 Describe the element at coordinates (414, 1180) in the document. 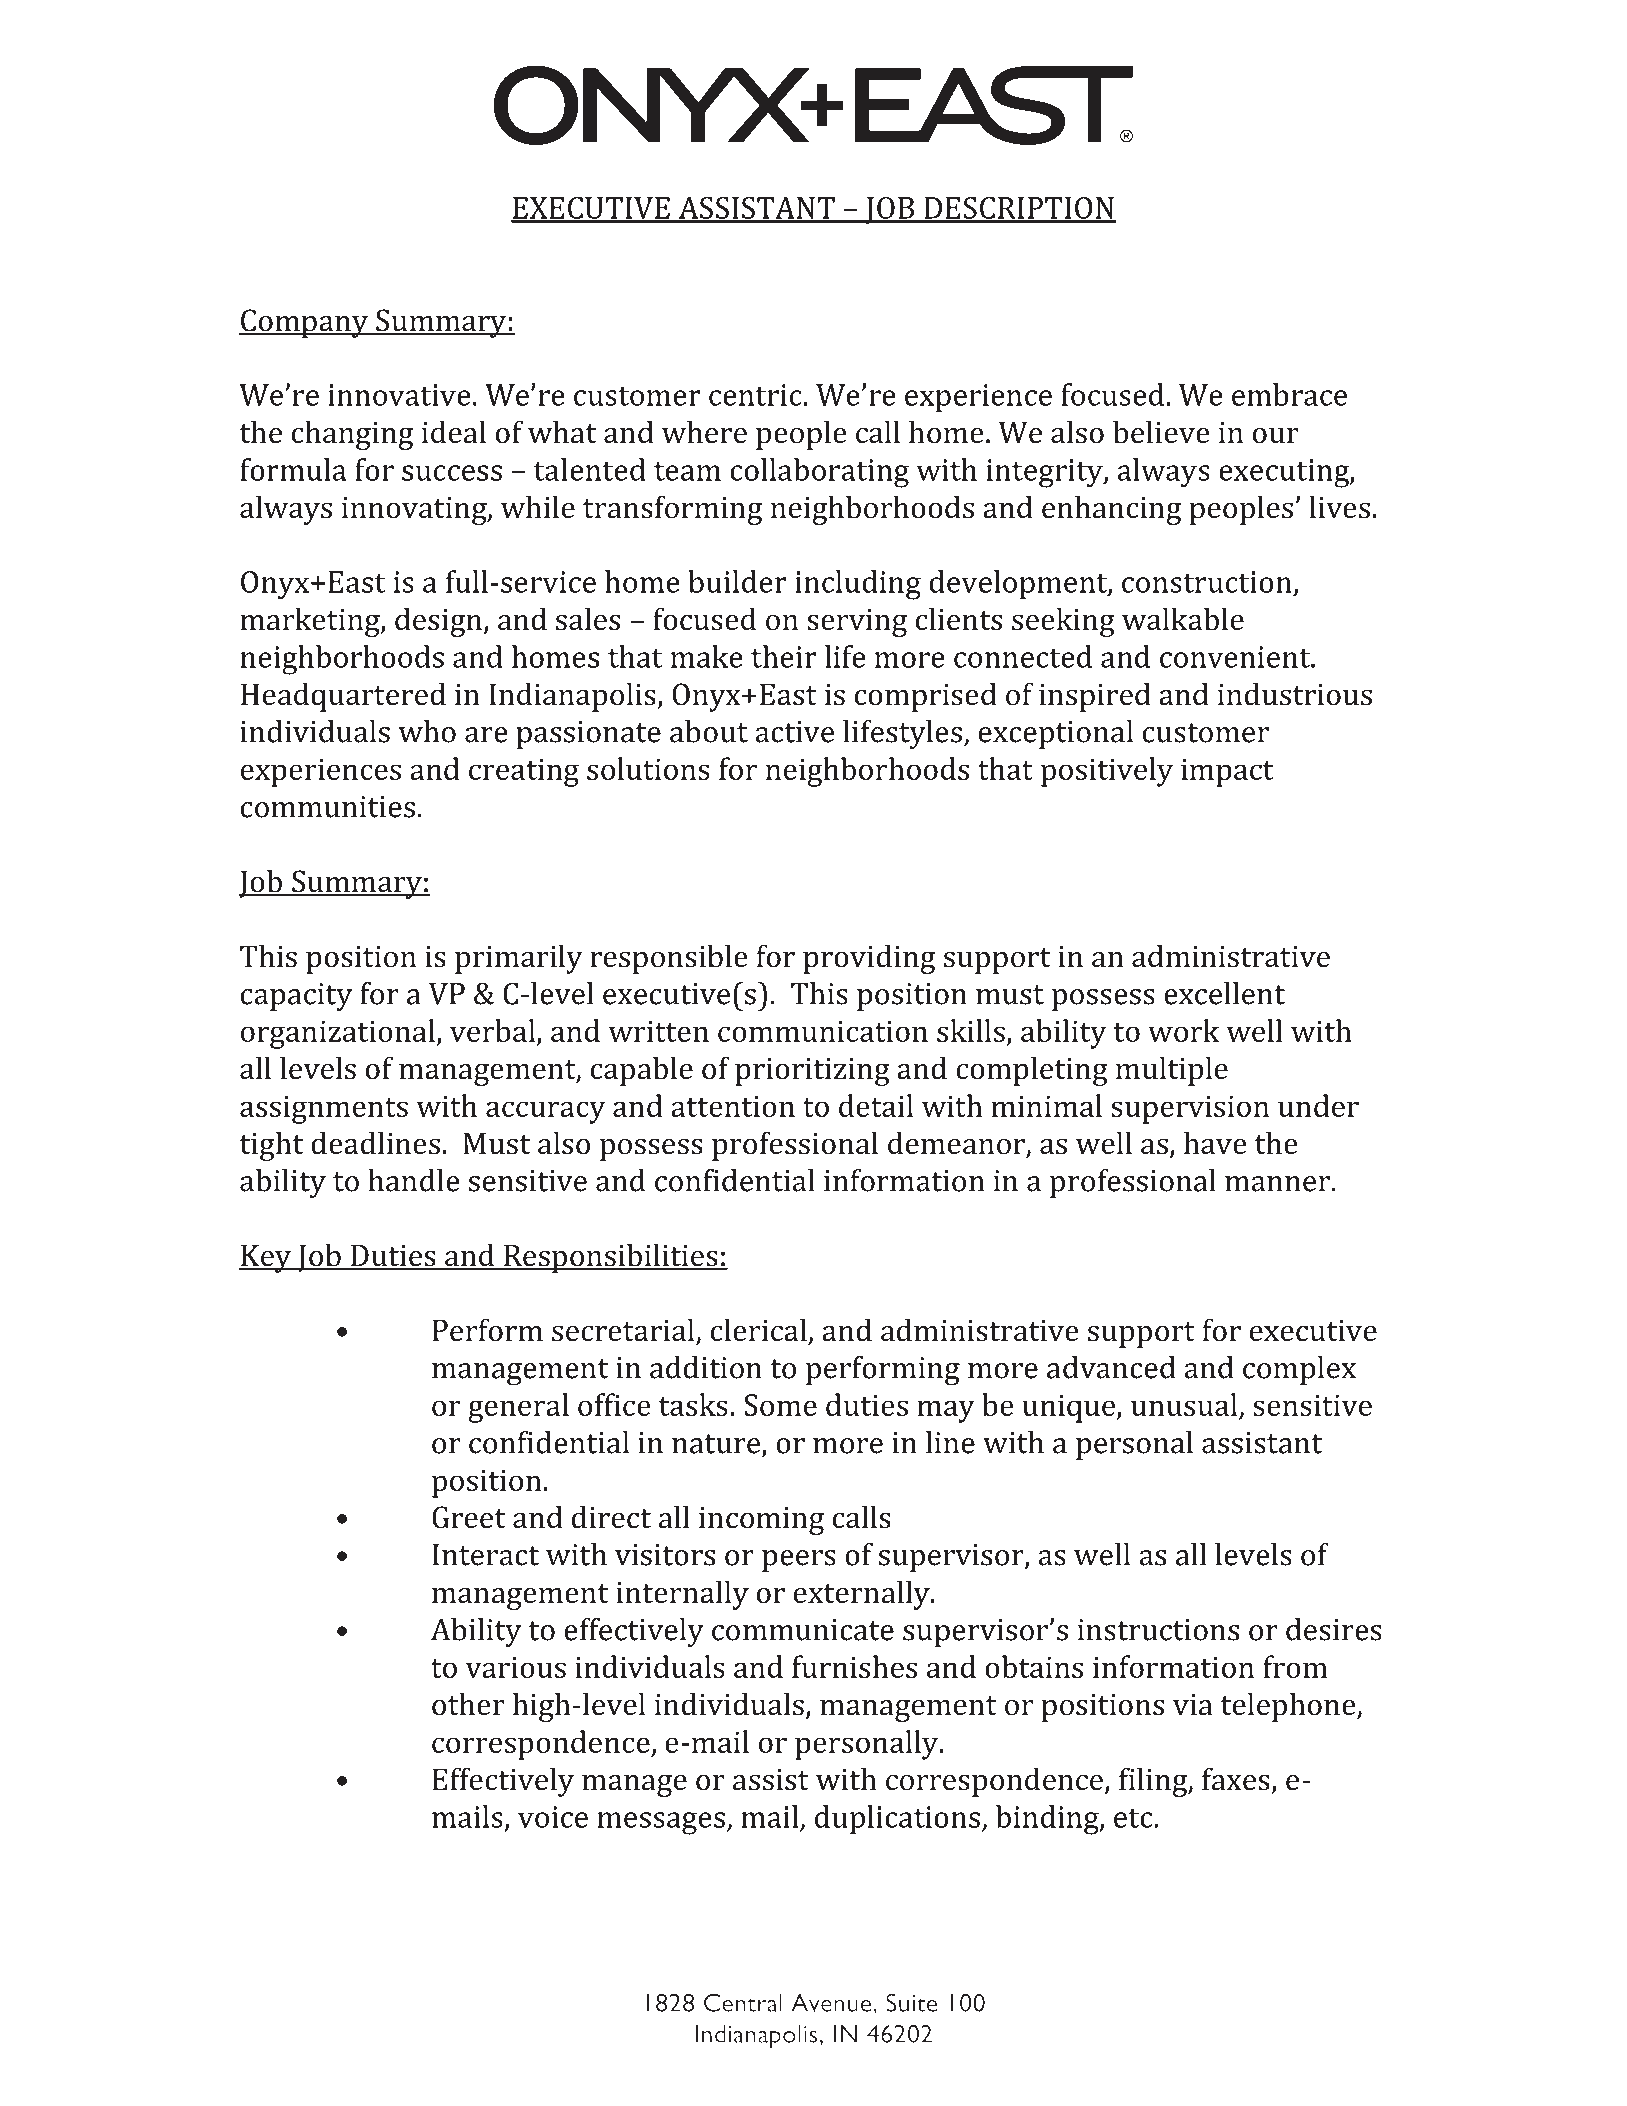

I see `handle` at that location.
